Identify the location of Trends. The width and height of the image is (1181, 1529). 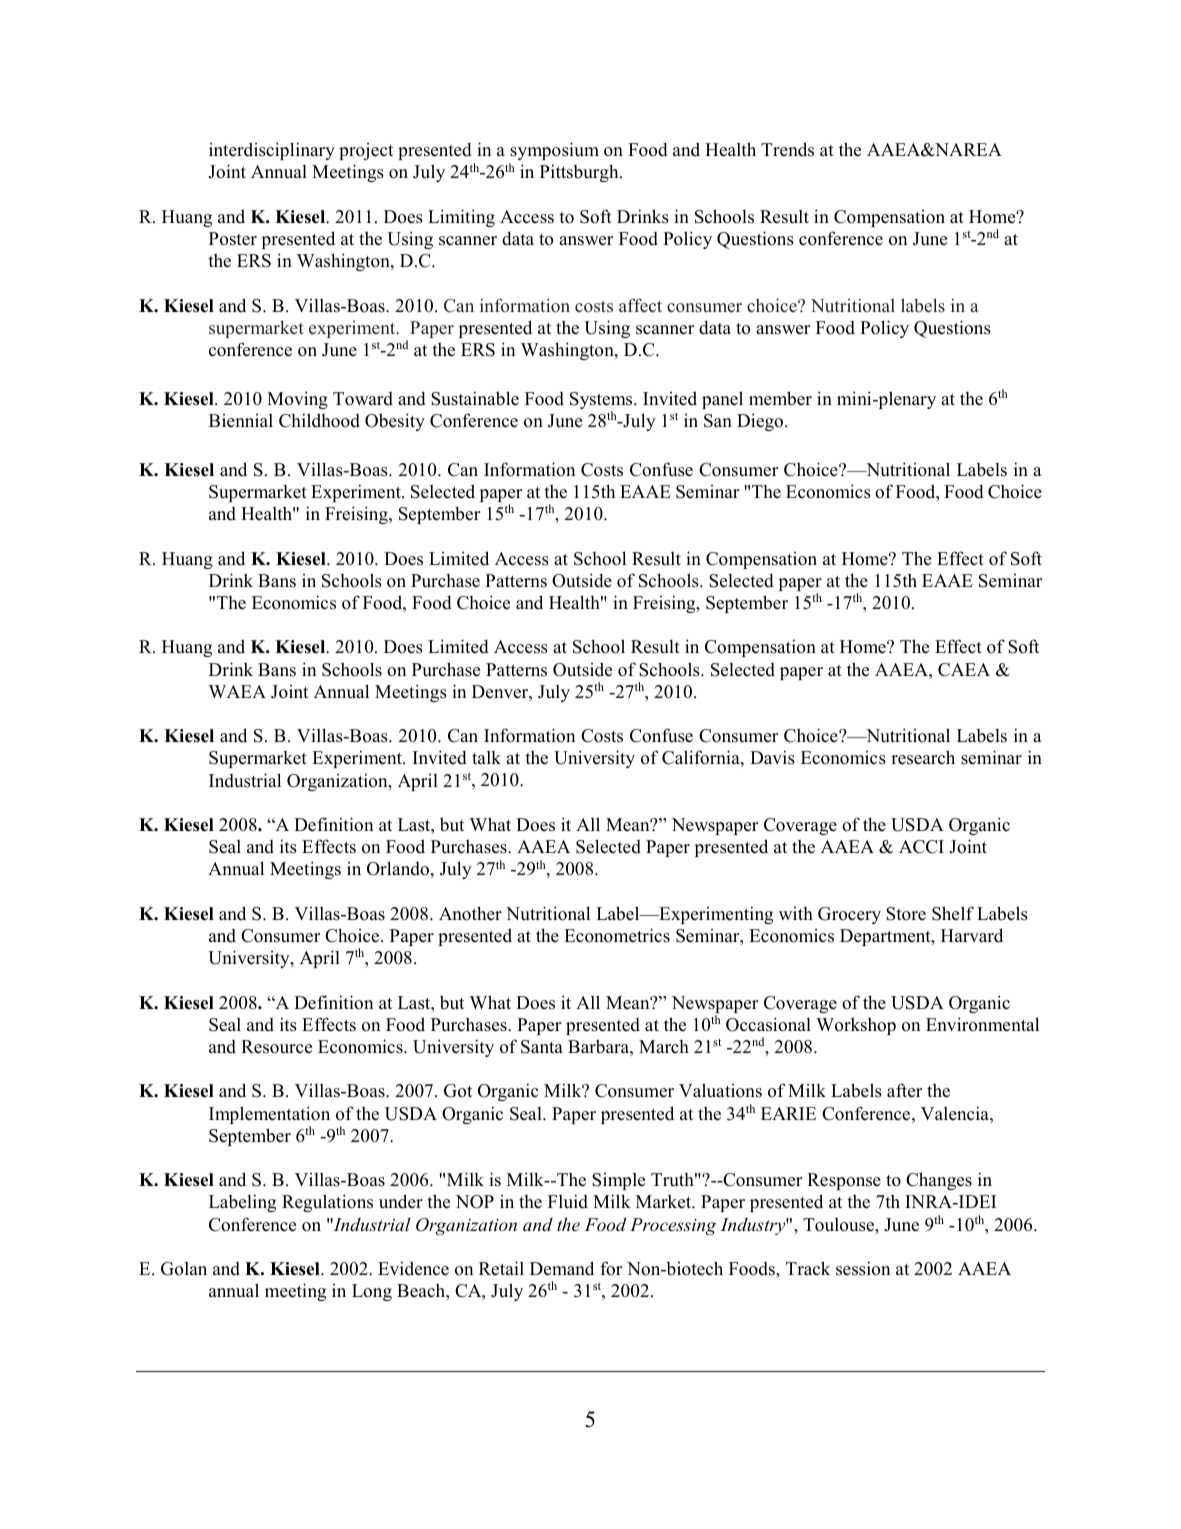
(787, 149).
